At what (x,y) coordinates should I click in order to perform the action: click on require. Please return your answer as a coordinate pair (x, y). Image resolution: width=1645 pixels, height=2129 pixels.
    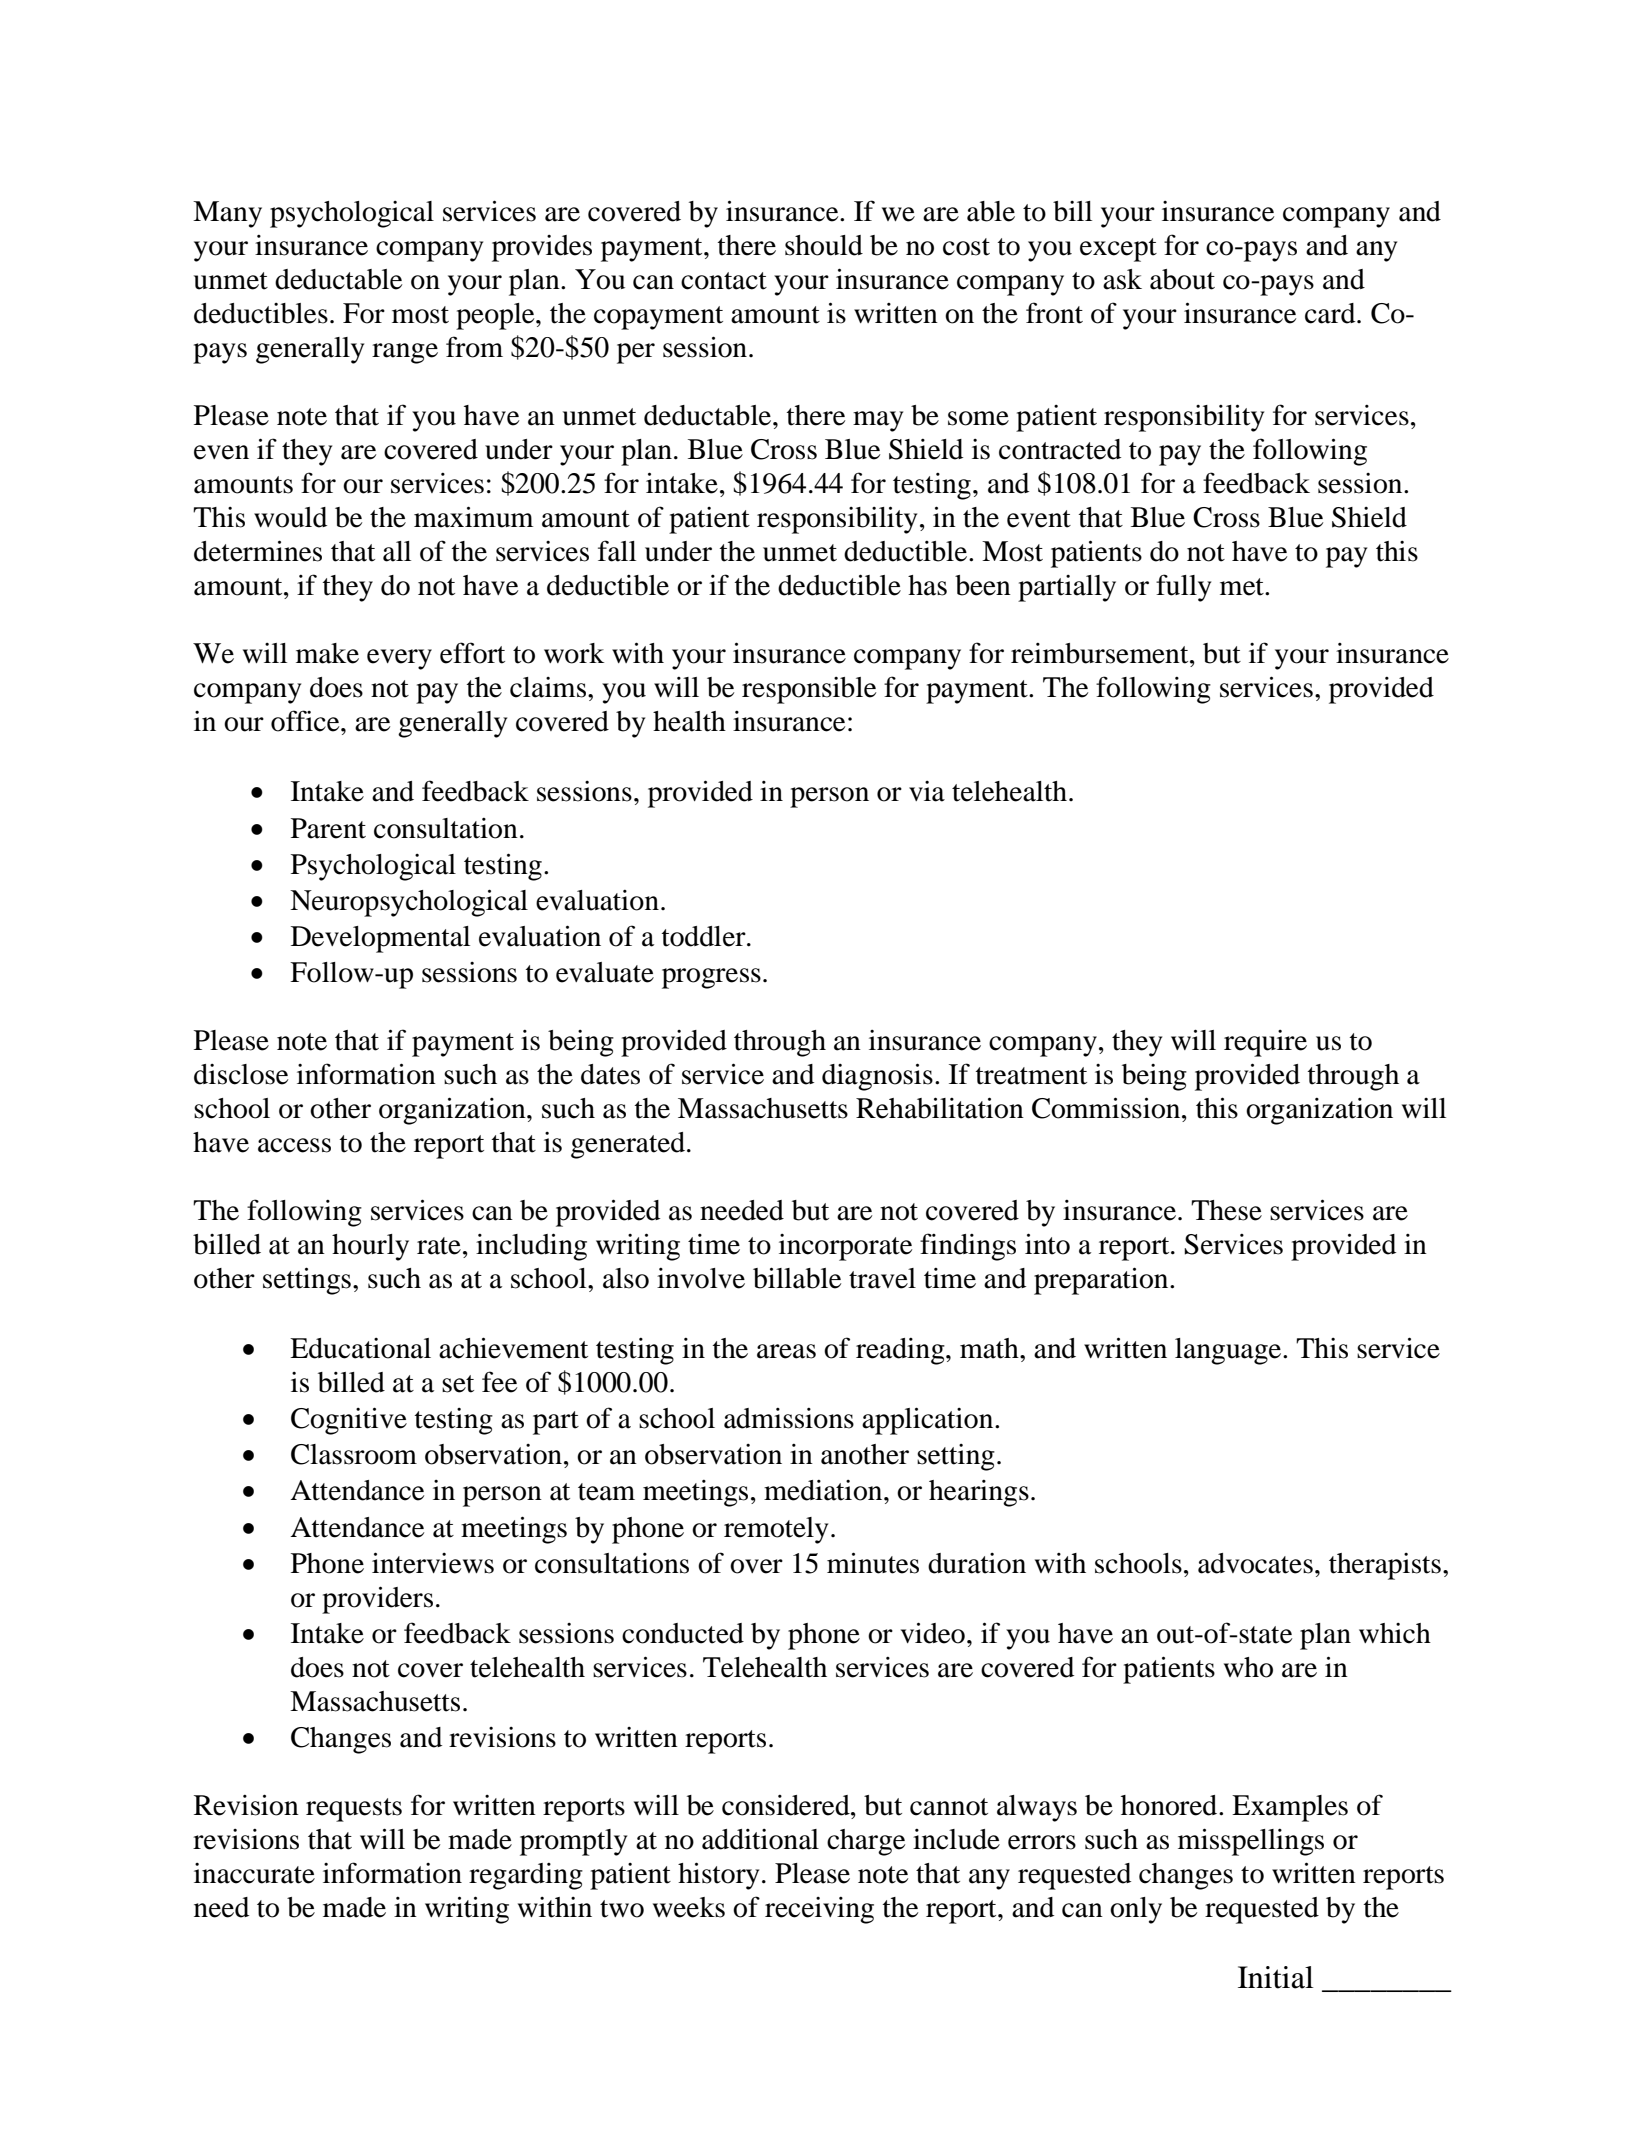
    Looking at the image, I should click on (1265, 1043).
